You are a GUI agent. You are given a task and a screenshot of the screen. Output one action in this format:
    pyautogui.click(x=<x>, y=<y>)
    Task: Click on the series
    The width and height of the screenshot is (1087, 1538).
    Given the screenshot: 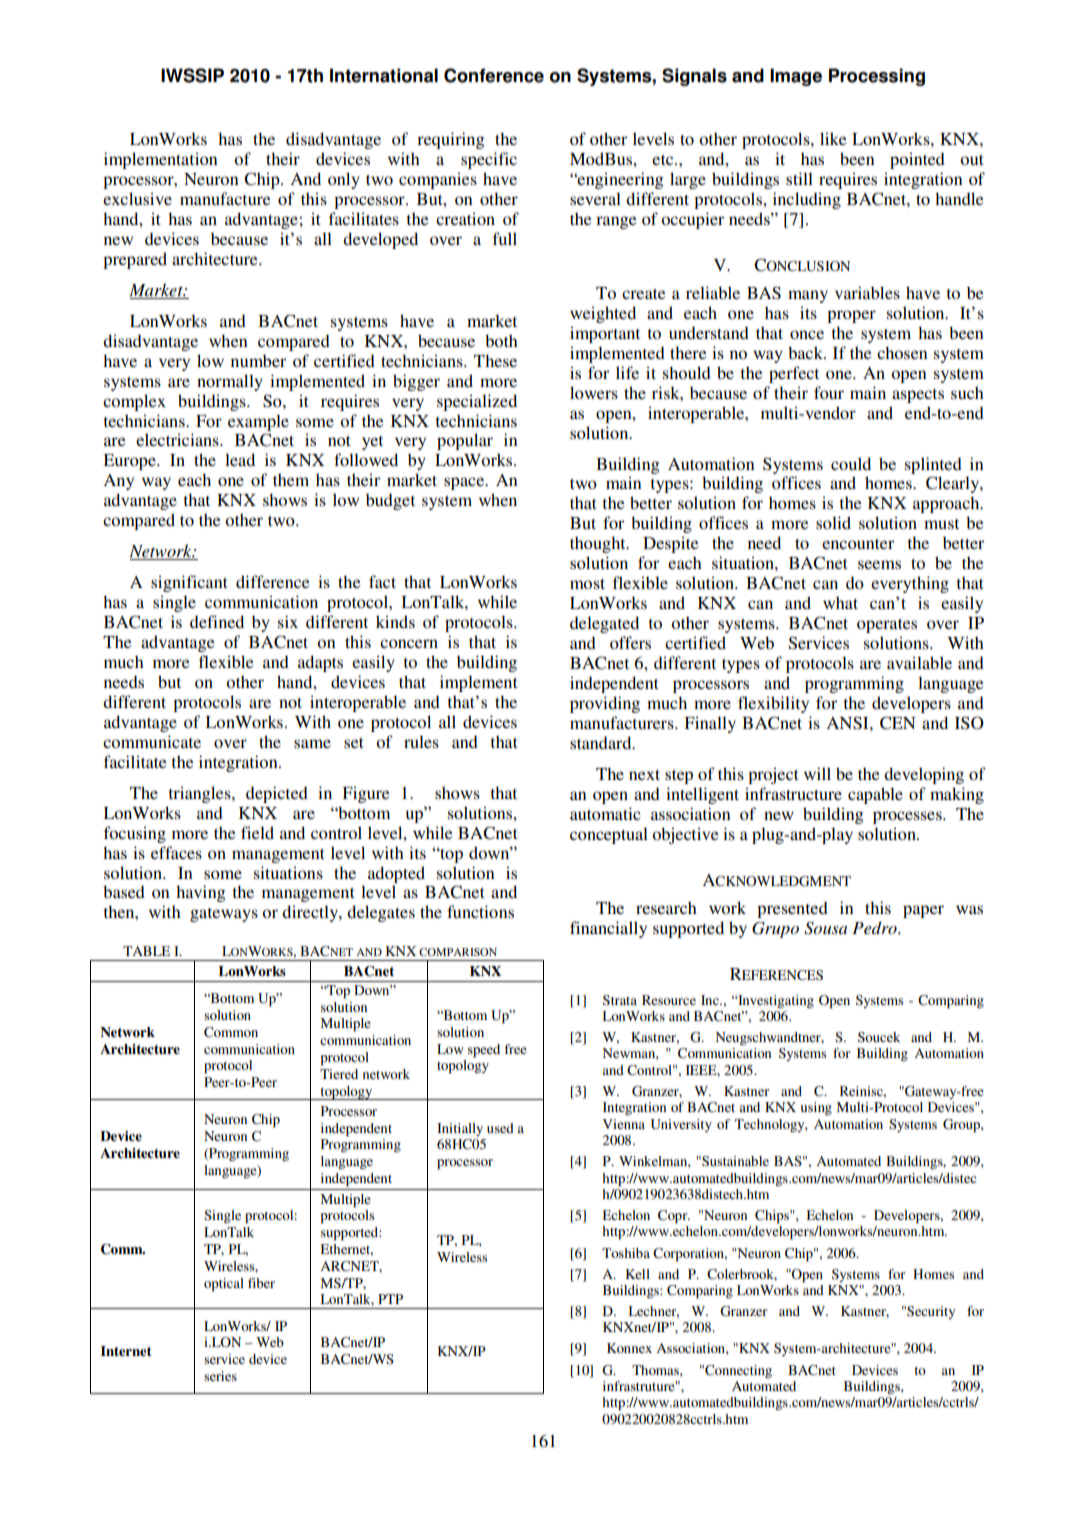 What is the action you would take?
    pyautogui.click(x=220, y=1376)
